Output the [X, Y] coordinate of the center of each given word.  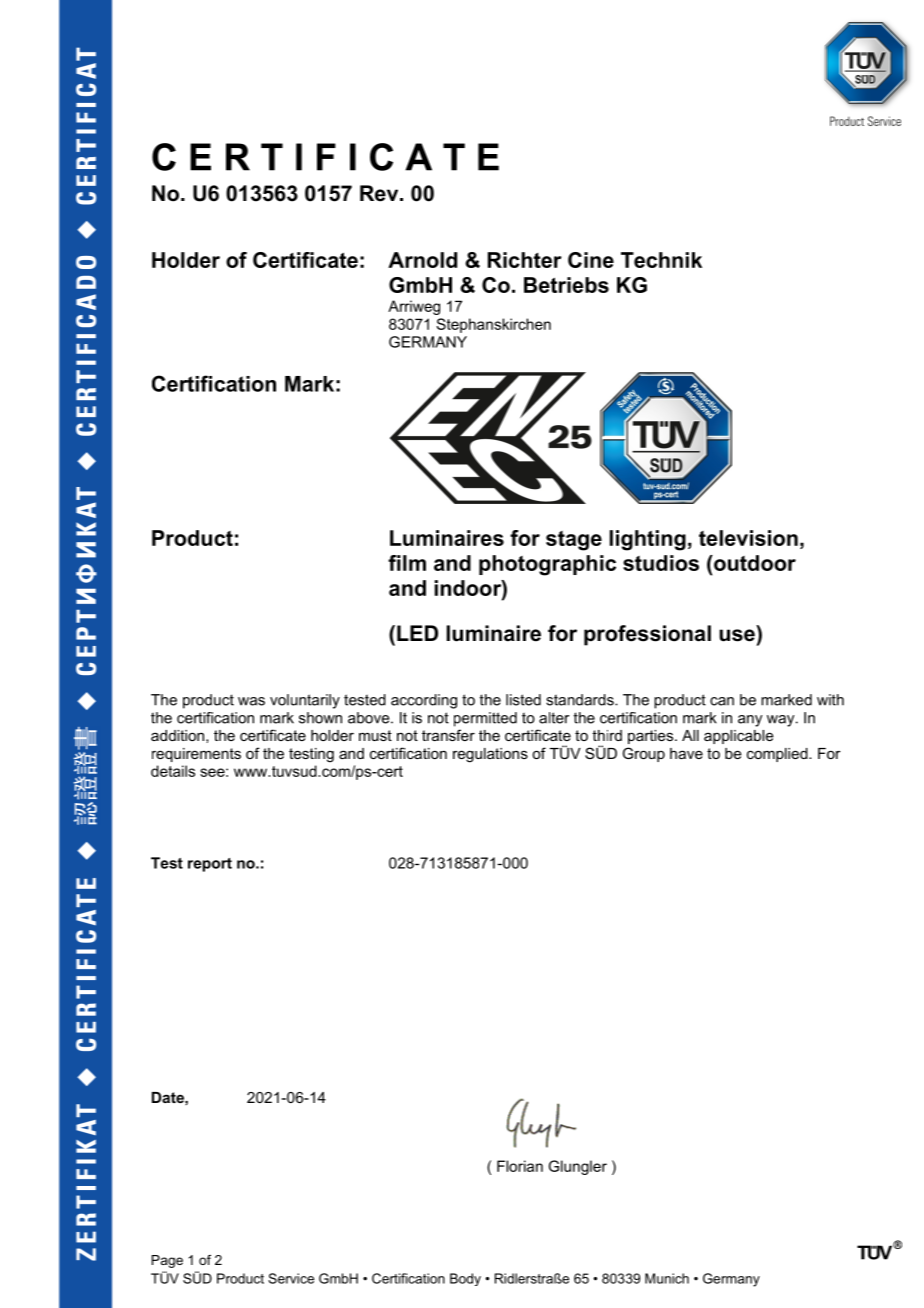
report [210, 865]
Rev [380, 193]
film [407, 563]
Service [291, 1278]
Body [465, 1279]
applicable [739, 737]
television [748, 538]
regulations [490, 755]
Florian [520, 1166]
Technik [661, 260]
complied [778, 755]
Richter [525, 260]
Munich [667, 1278]
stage [574, 541]
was [251, 701]
